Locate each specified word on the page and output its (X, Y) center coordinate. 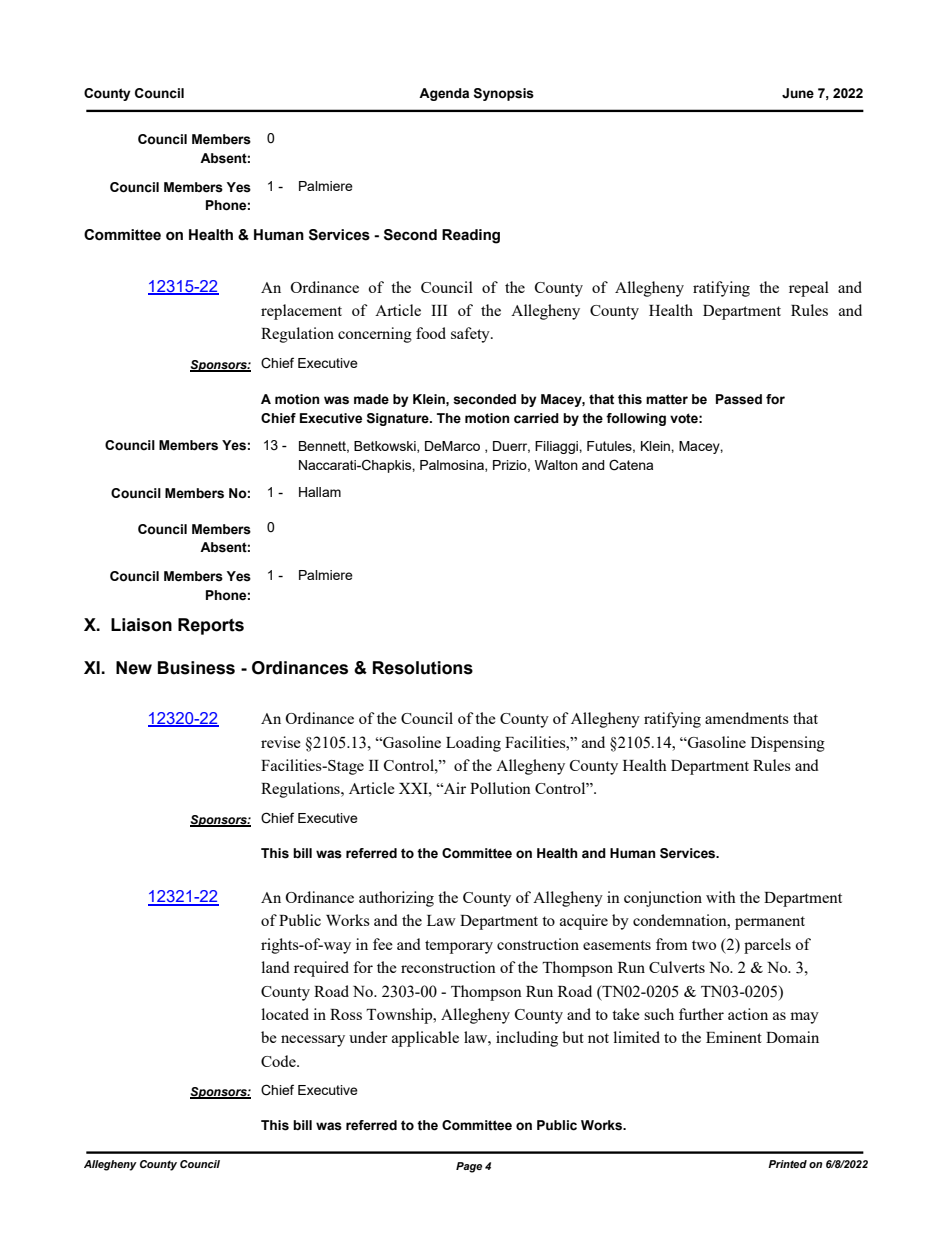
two (704, 945)
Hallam (320, 492)
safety (471, 335)
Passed (739, 399)
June (798, 93)
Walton (556, 465)
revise (281, 742)
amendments (747, 718)
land (275, 967)
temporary (459, 947)
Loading (473, 744)
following (636, 419)
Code (279, 1061)
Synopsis (504, 94)
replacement (301, 312)
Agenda (444, 94)
